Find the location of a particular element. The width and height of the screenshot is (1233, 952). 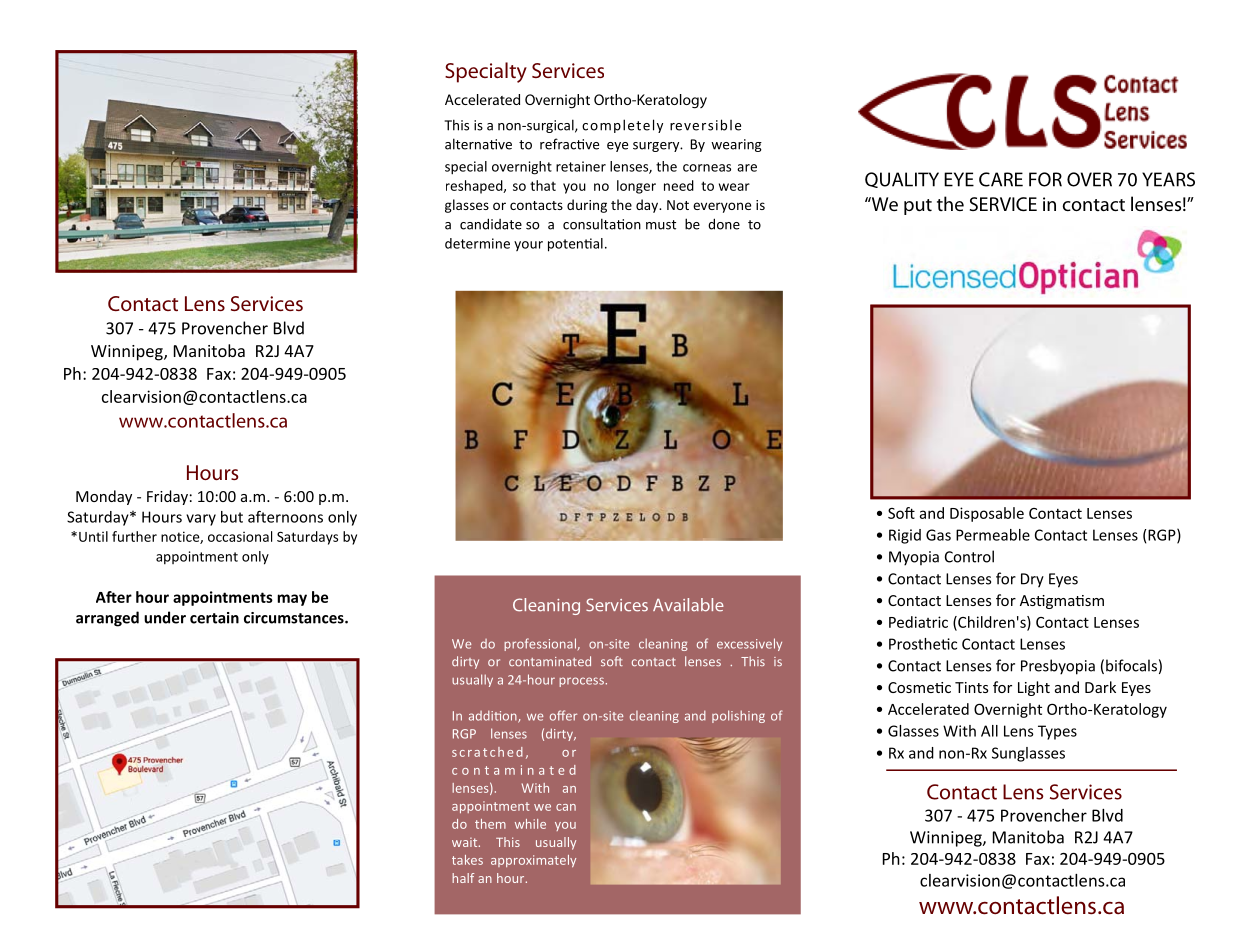

Monday is located at coordinates (104, 497).
